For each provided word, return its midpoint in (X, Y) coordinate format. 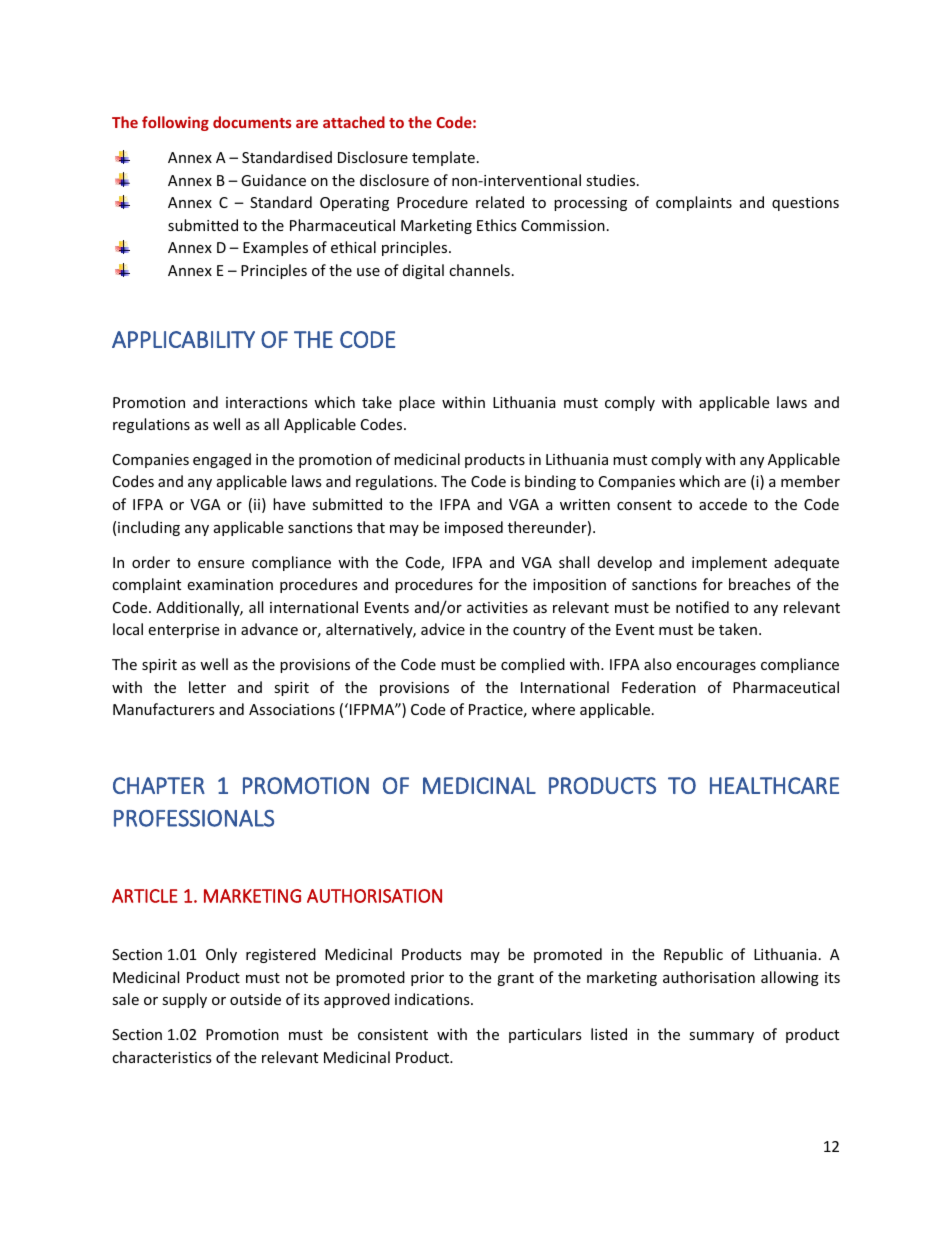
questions (805, 204)
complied (533, 665)
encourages (716, 667)
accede (723, 504)
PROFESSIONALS (194, 818)
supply (184, 1000)
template (443, 158)
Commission (563, 225)
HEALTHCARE (774, 785)
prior (427, 979)
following (175, 123)
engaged (222, 460)
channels (479, 270)
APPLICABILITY (183, 339)
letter (207, 687)
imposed (474, 528)
